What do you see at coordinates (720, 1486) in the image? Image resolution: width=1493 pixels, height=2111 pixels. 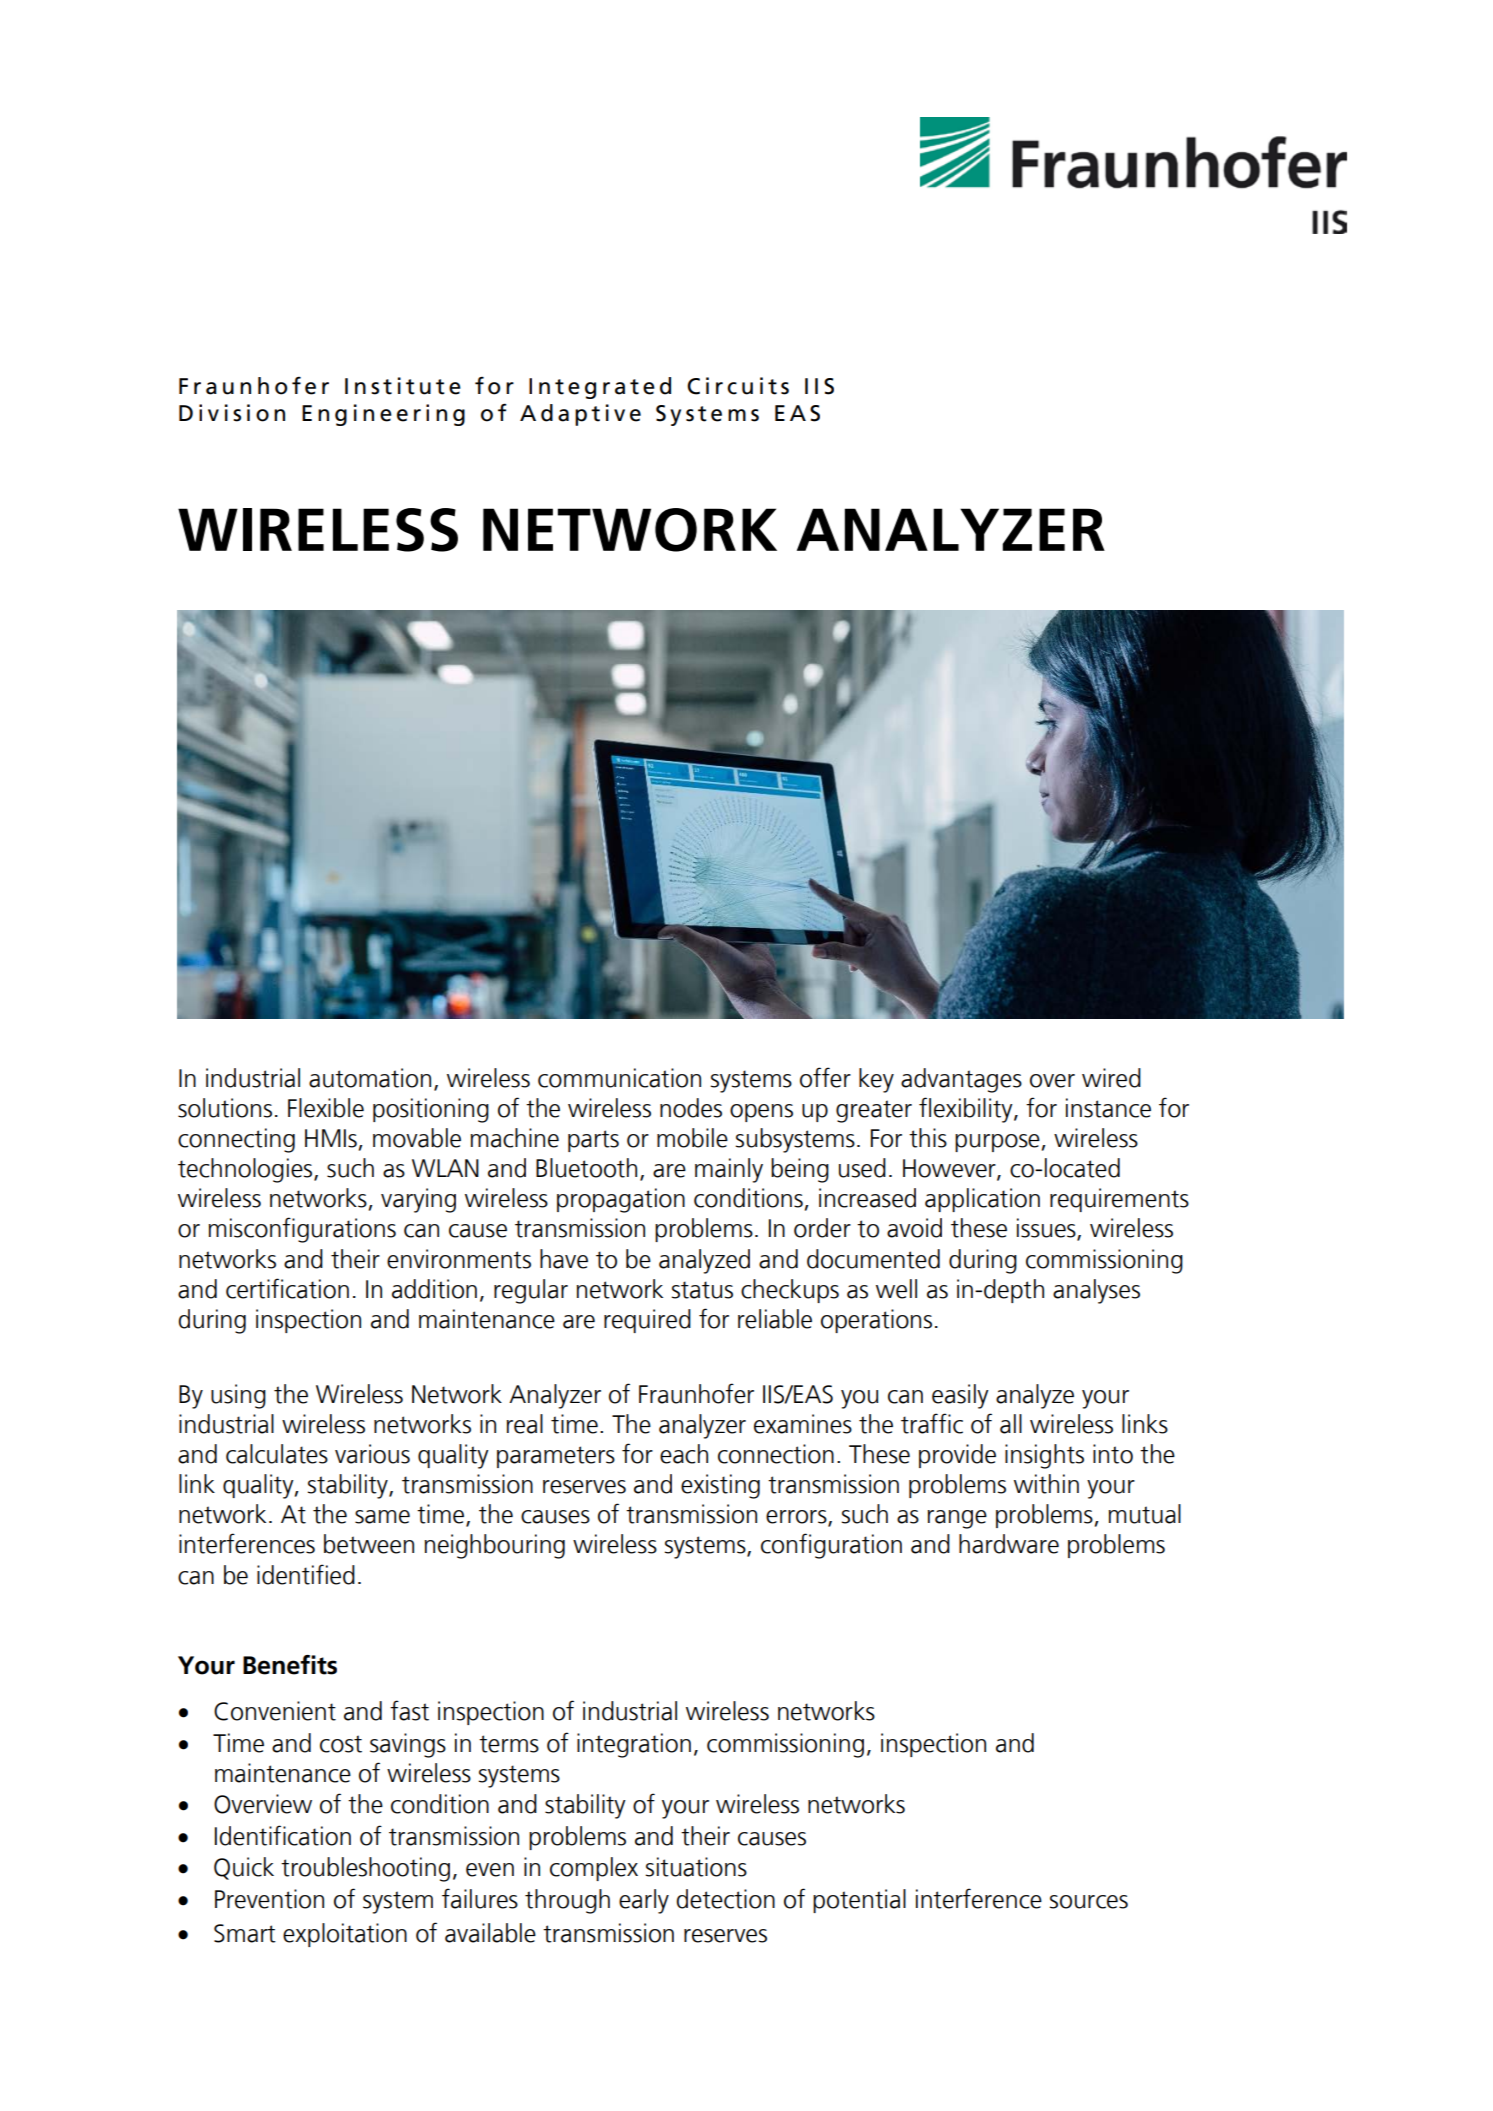 I see `existing` at bounding box center [720, 1486].
